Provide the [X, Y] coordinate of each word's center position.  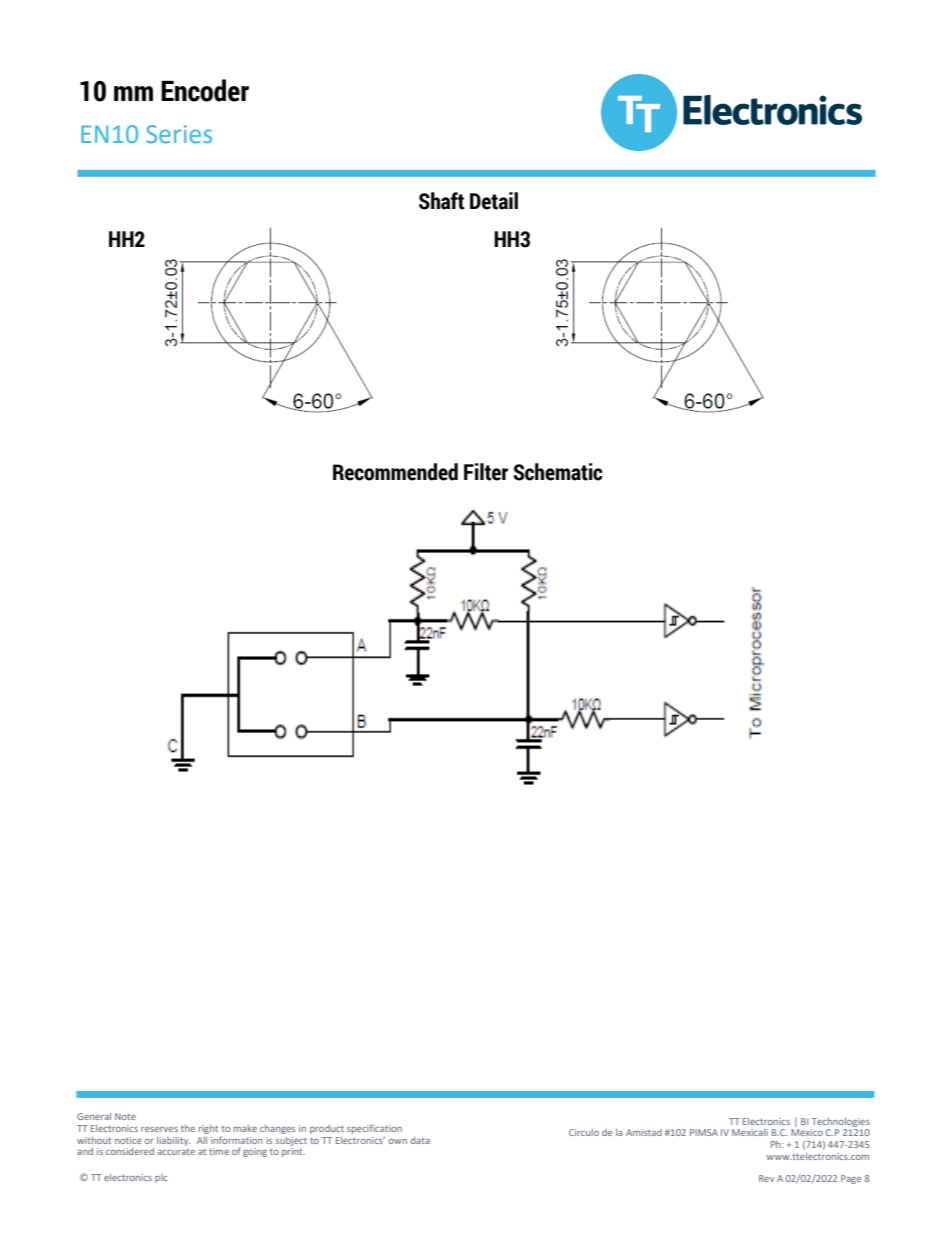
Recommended [395, 472]
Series [179, 134]
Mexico [807, 1132]
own [398, 1141]
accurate [176, 1152]
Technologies [841, 1122]
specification [374, 1129]
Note [125, 1116]
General [94, 1116]
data [420, 1140]
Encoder [205, 90]
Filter [486, 472]
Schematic [558, 472]
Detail [494, 201]
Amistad [644, 1132]
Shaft [441, 201]
